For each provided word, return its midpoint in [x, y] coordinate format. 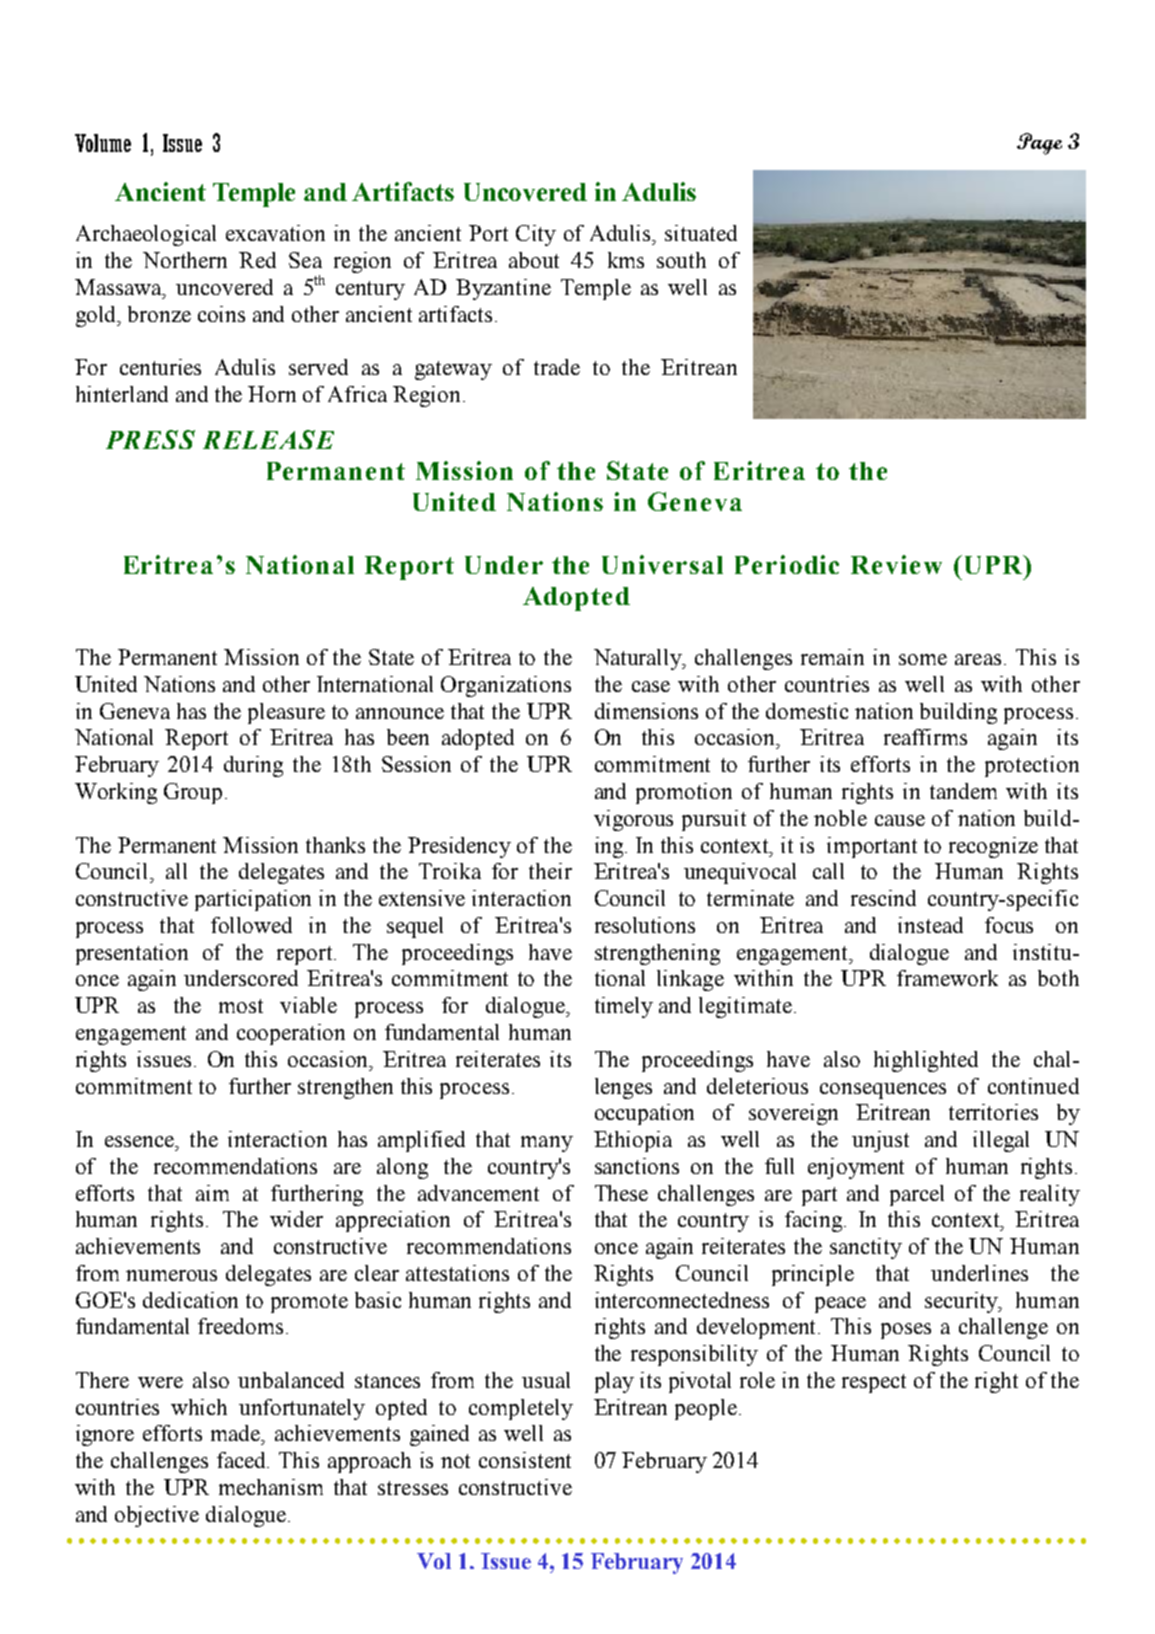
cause [900, 820]
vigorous [633, 820]
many [547, 1144]
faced [243, 1460]
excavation [275, 233]
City [536, 235]
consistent [525, 1460]
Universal [662, 564]
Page [1039, 144]
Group [193, 793]
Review [896, 564]
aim [212, 1193]
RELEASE [268, 439]
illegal [1001, 1141]
